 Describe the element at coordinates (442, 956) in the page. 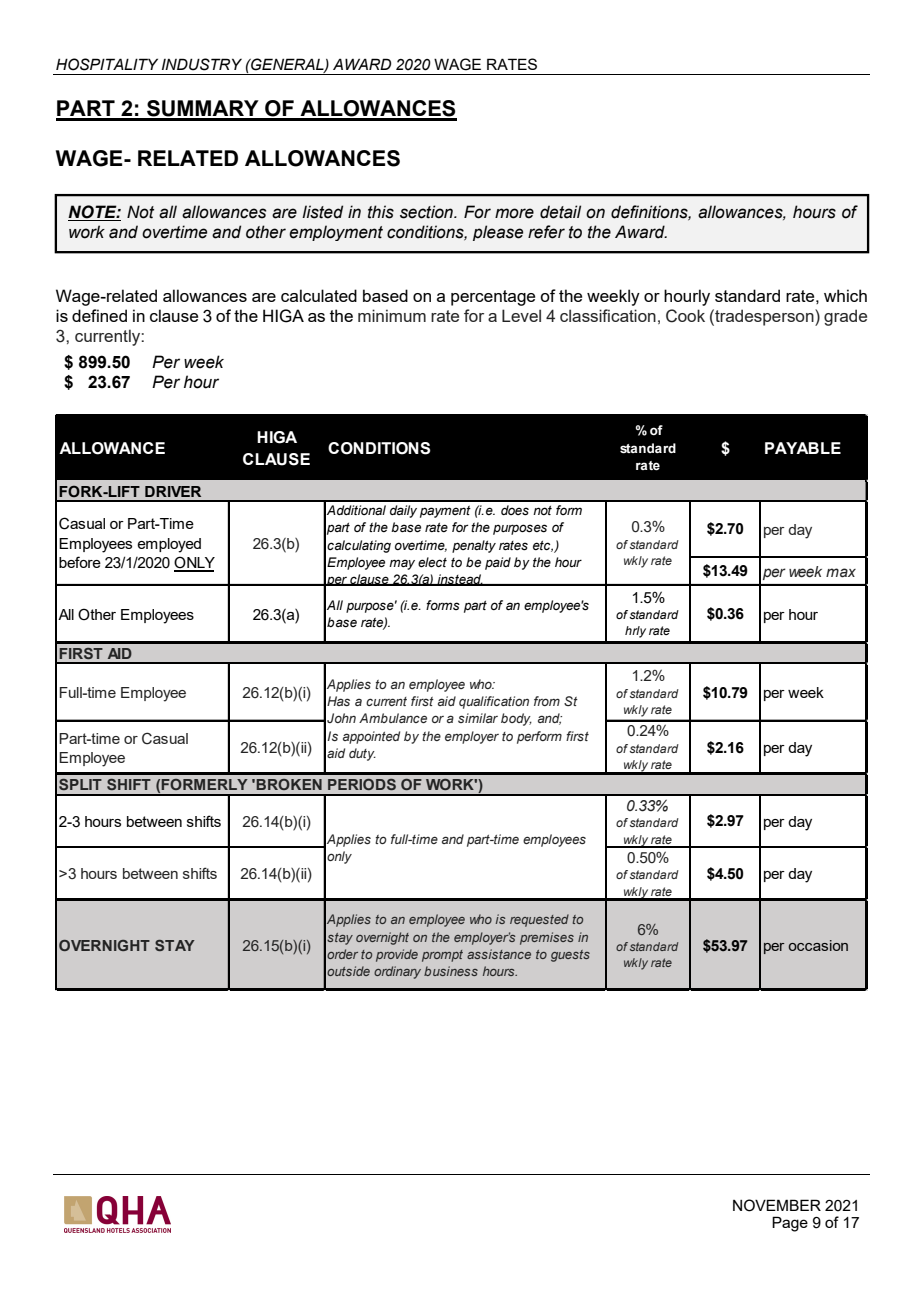

I see `prompt` at that location.
